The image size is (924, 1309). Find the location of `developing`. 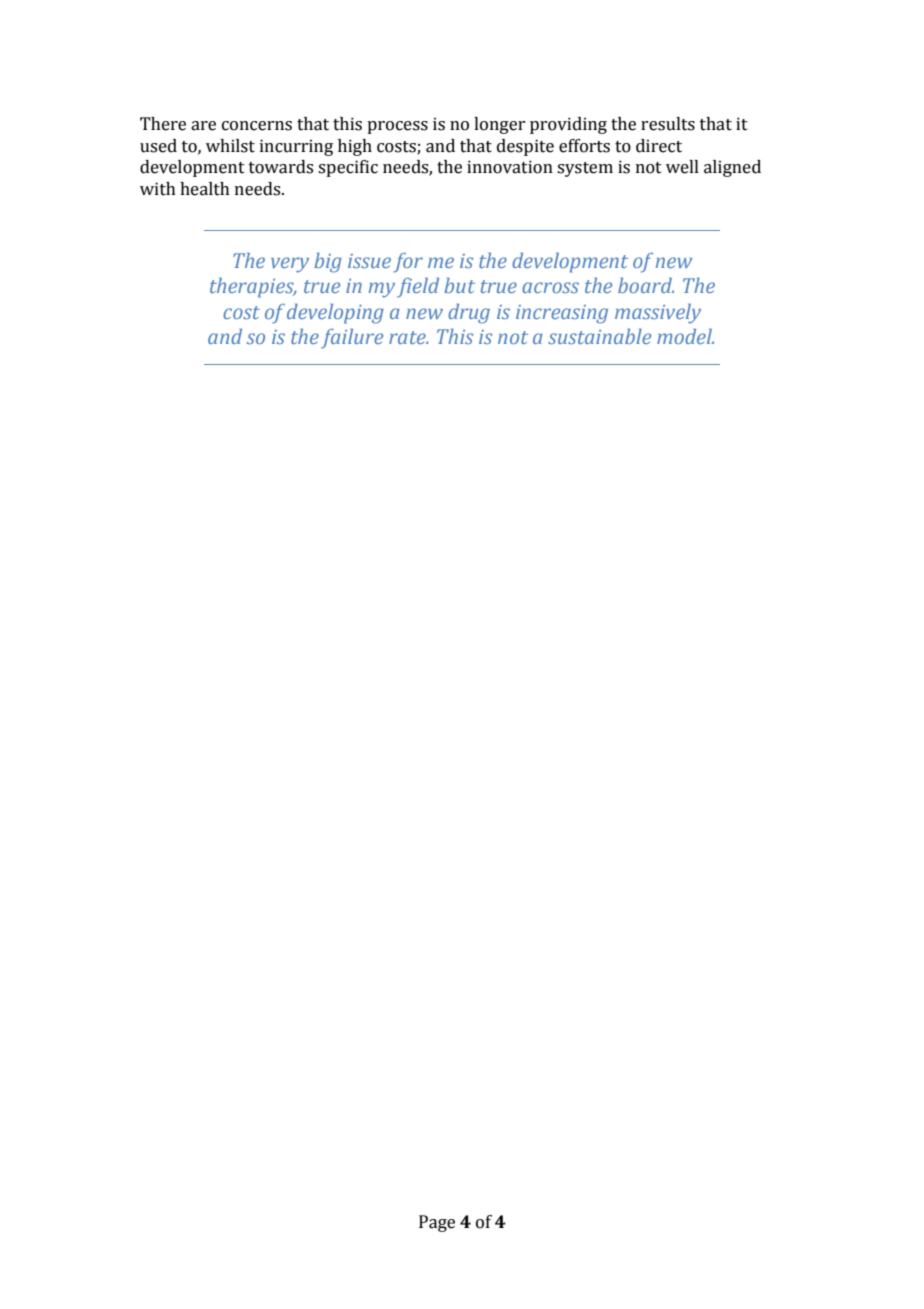

developing is located at coordinates (335, 314).
